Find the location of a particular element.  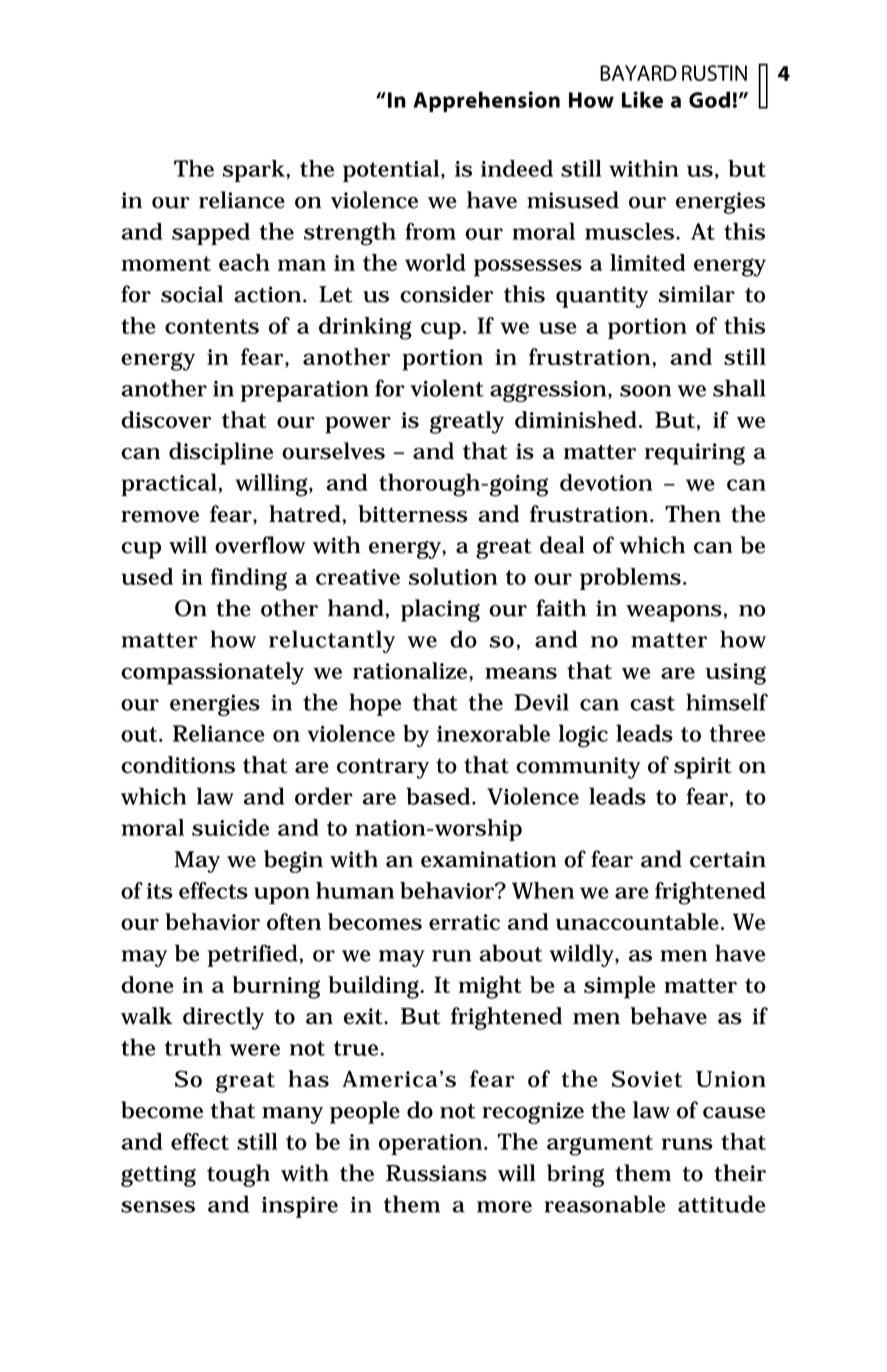

weapons is located at coordinates (674, 613).
